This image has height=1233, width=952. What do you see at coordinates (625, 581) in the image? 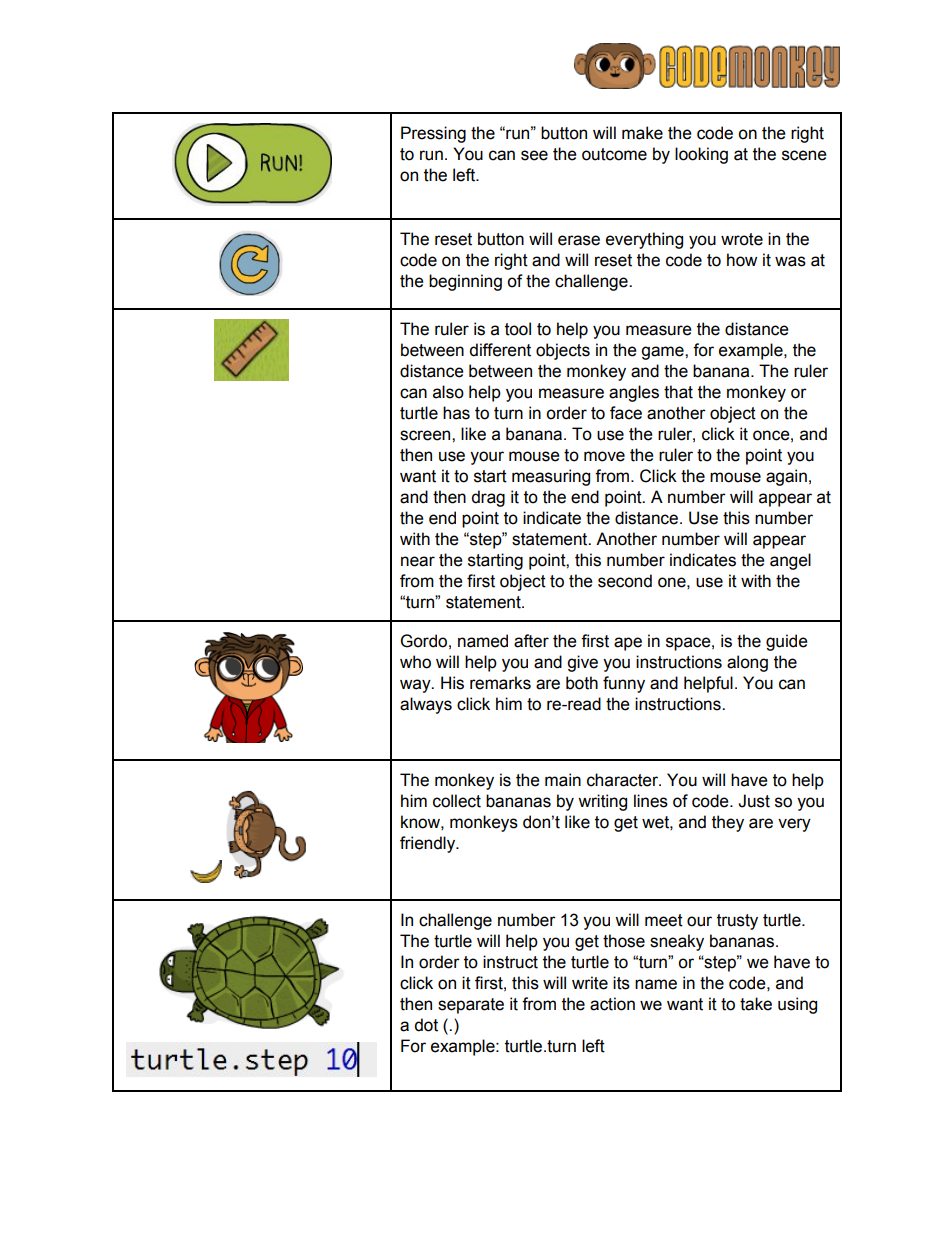
I see `second` at bounding box center [625, 581].
